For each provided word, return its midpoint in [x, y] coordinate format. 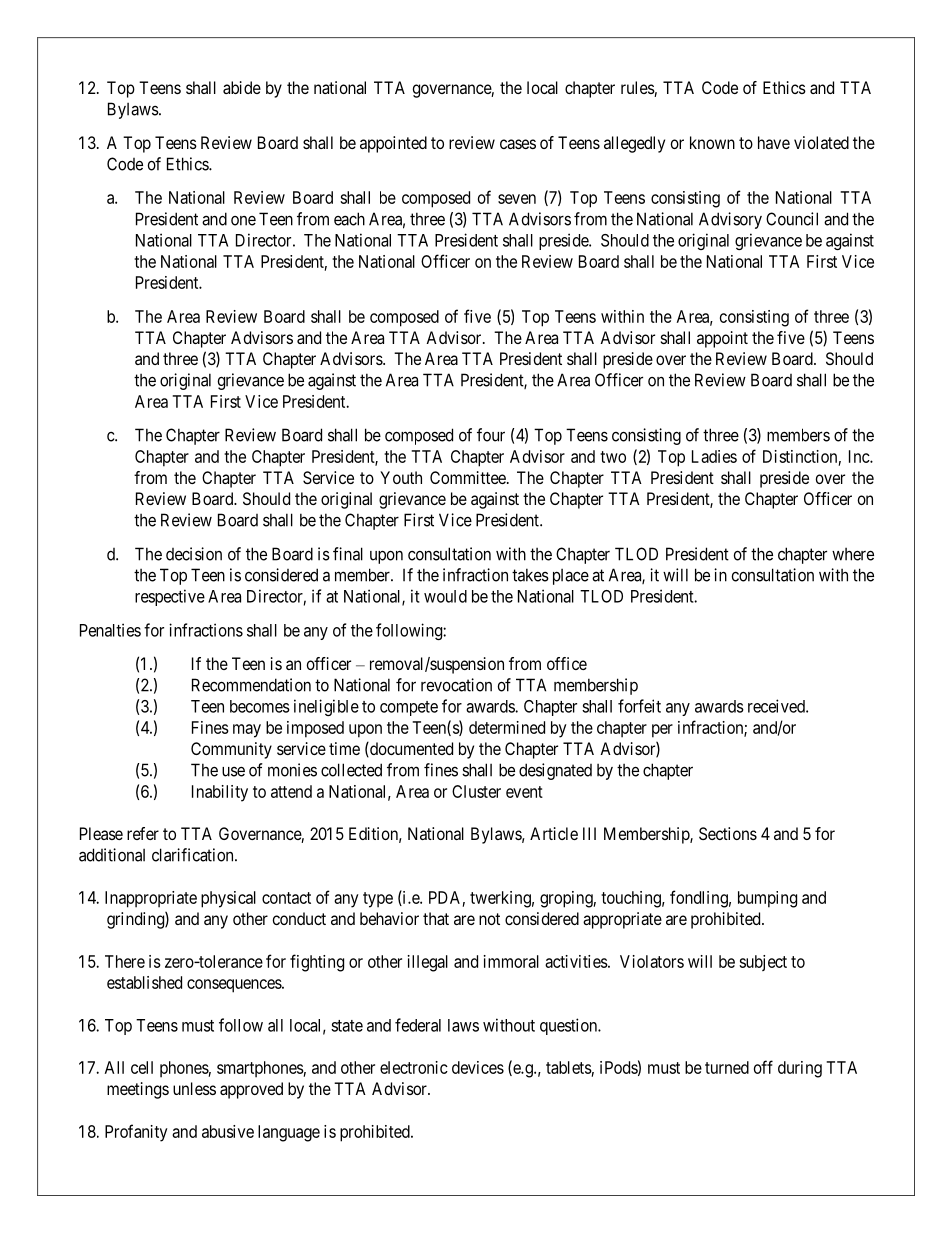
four [491, 435]
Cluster [476, 791]
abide [242, 87]
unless [194, 1088]
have [774, 142]
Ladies [714, 456]
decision [194, 554]
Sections [728, 833]
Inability [220, 793]
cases [518, 144]
